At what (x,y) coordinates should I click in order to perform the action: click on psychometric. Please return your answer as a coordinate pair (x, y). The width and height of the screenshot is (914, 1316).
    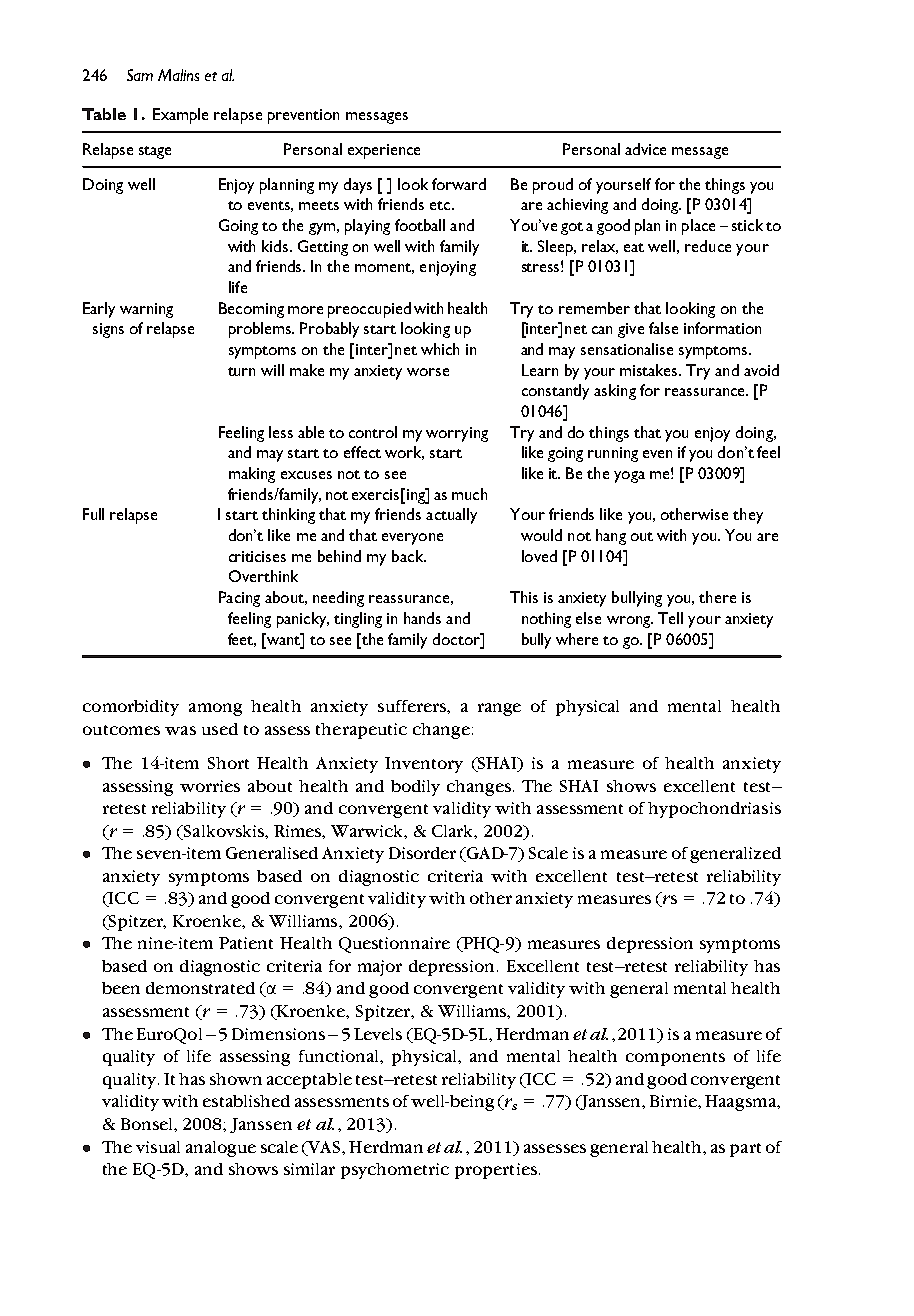
    Looking at the image, I should click on (395, 1171).
